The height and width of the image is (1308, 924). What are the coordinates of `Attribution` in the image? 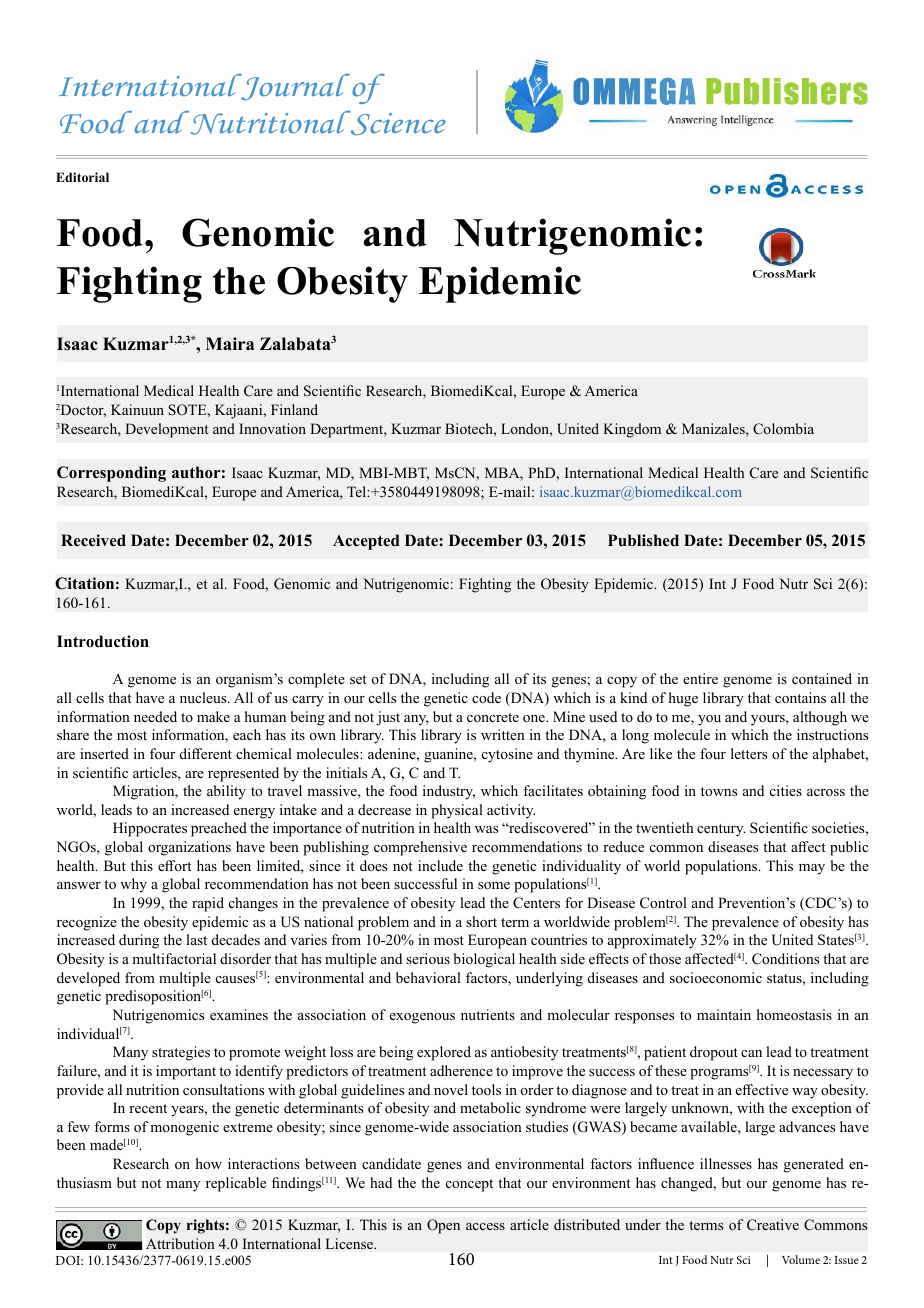 It's located at (180, 1244).
